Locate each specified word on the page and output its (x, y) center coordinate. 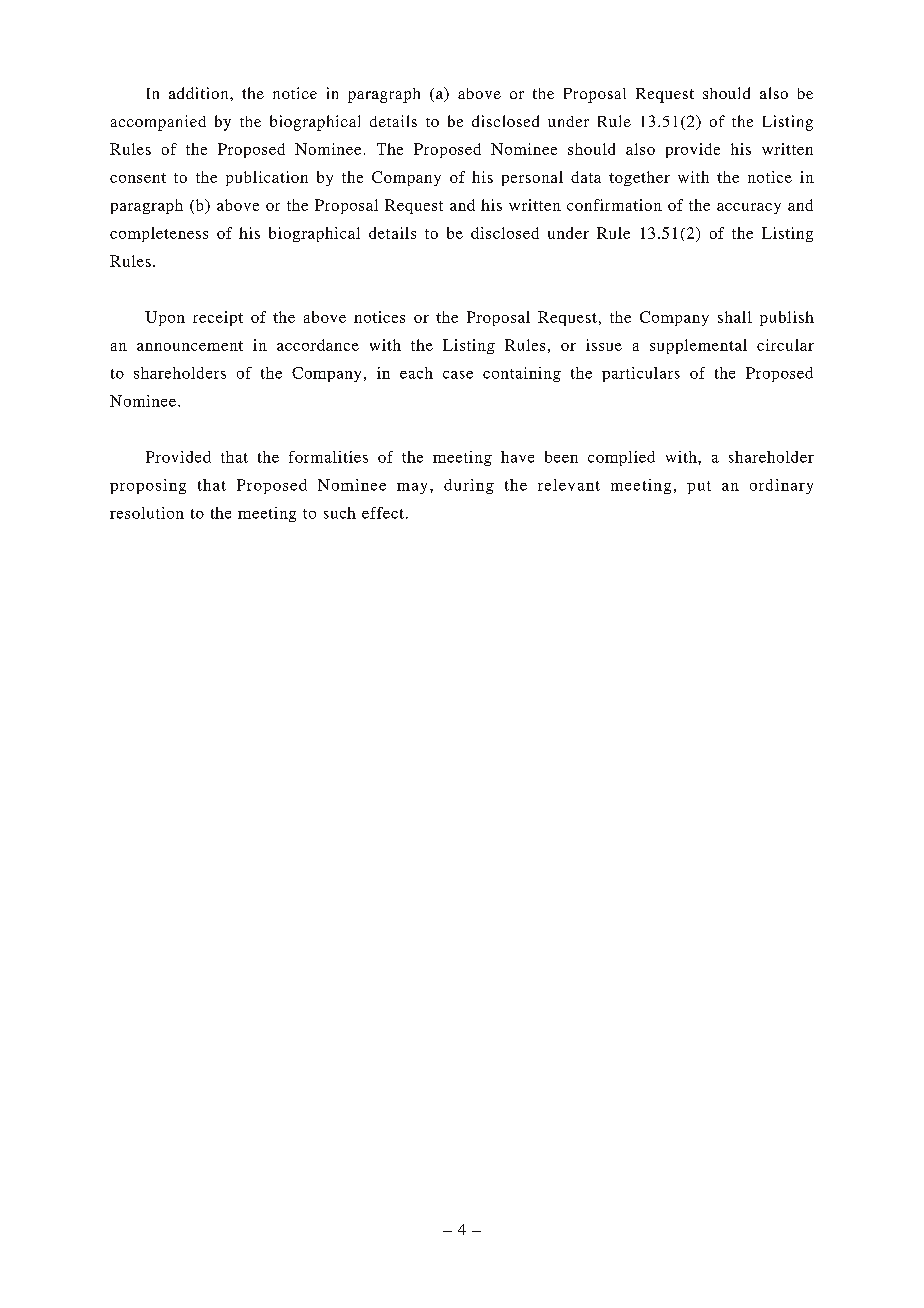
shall (735, 317)
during (469, 486)
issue (604, 345)
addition (200, 93)
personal (532, 178)
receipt (218, 318)
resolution (147, 513)
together (639, 178)
